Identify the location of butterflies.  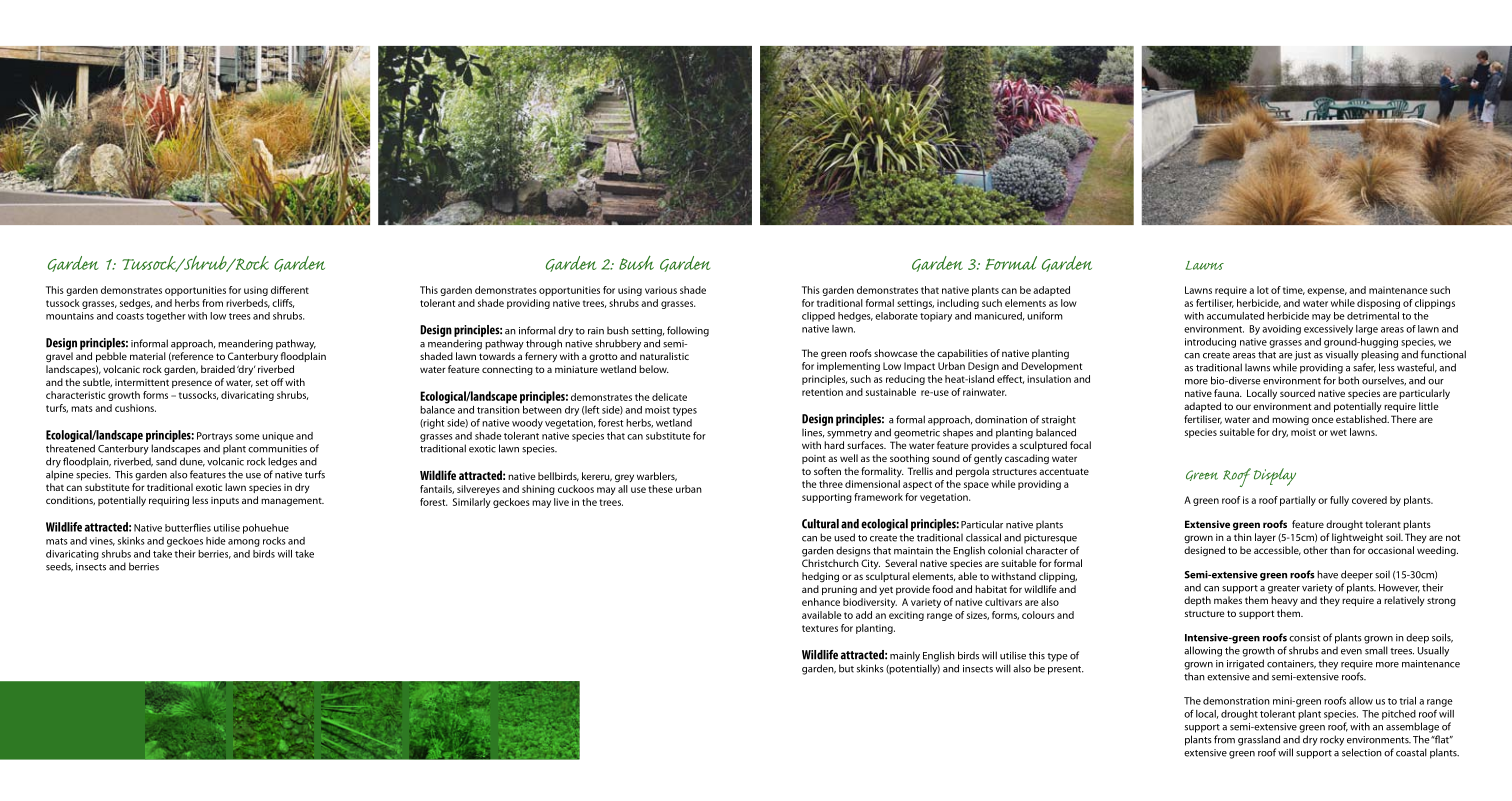
(188, 527).
